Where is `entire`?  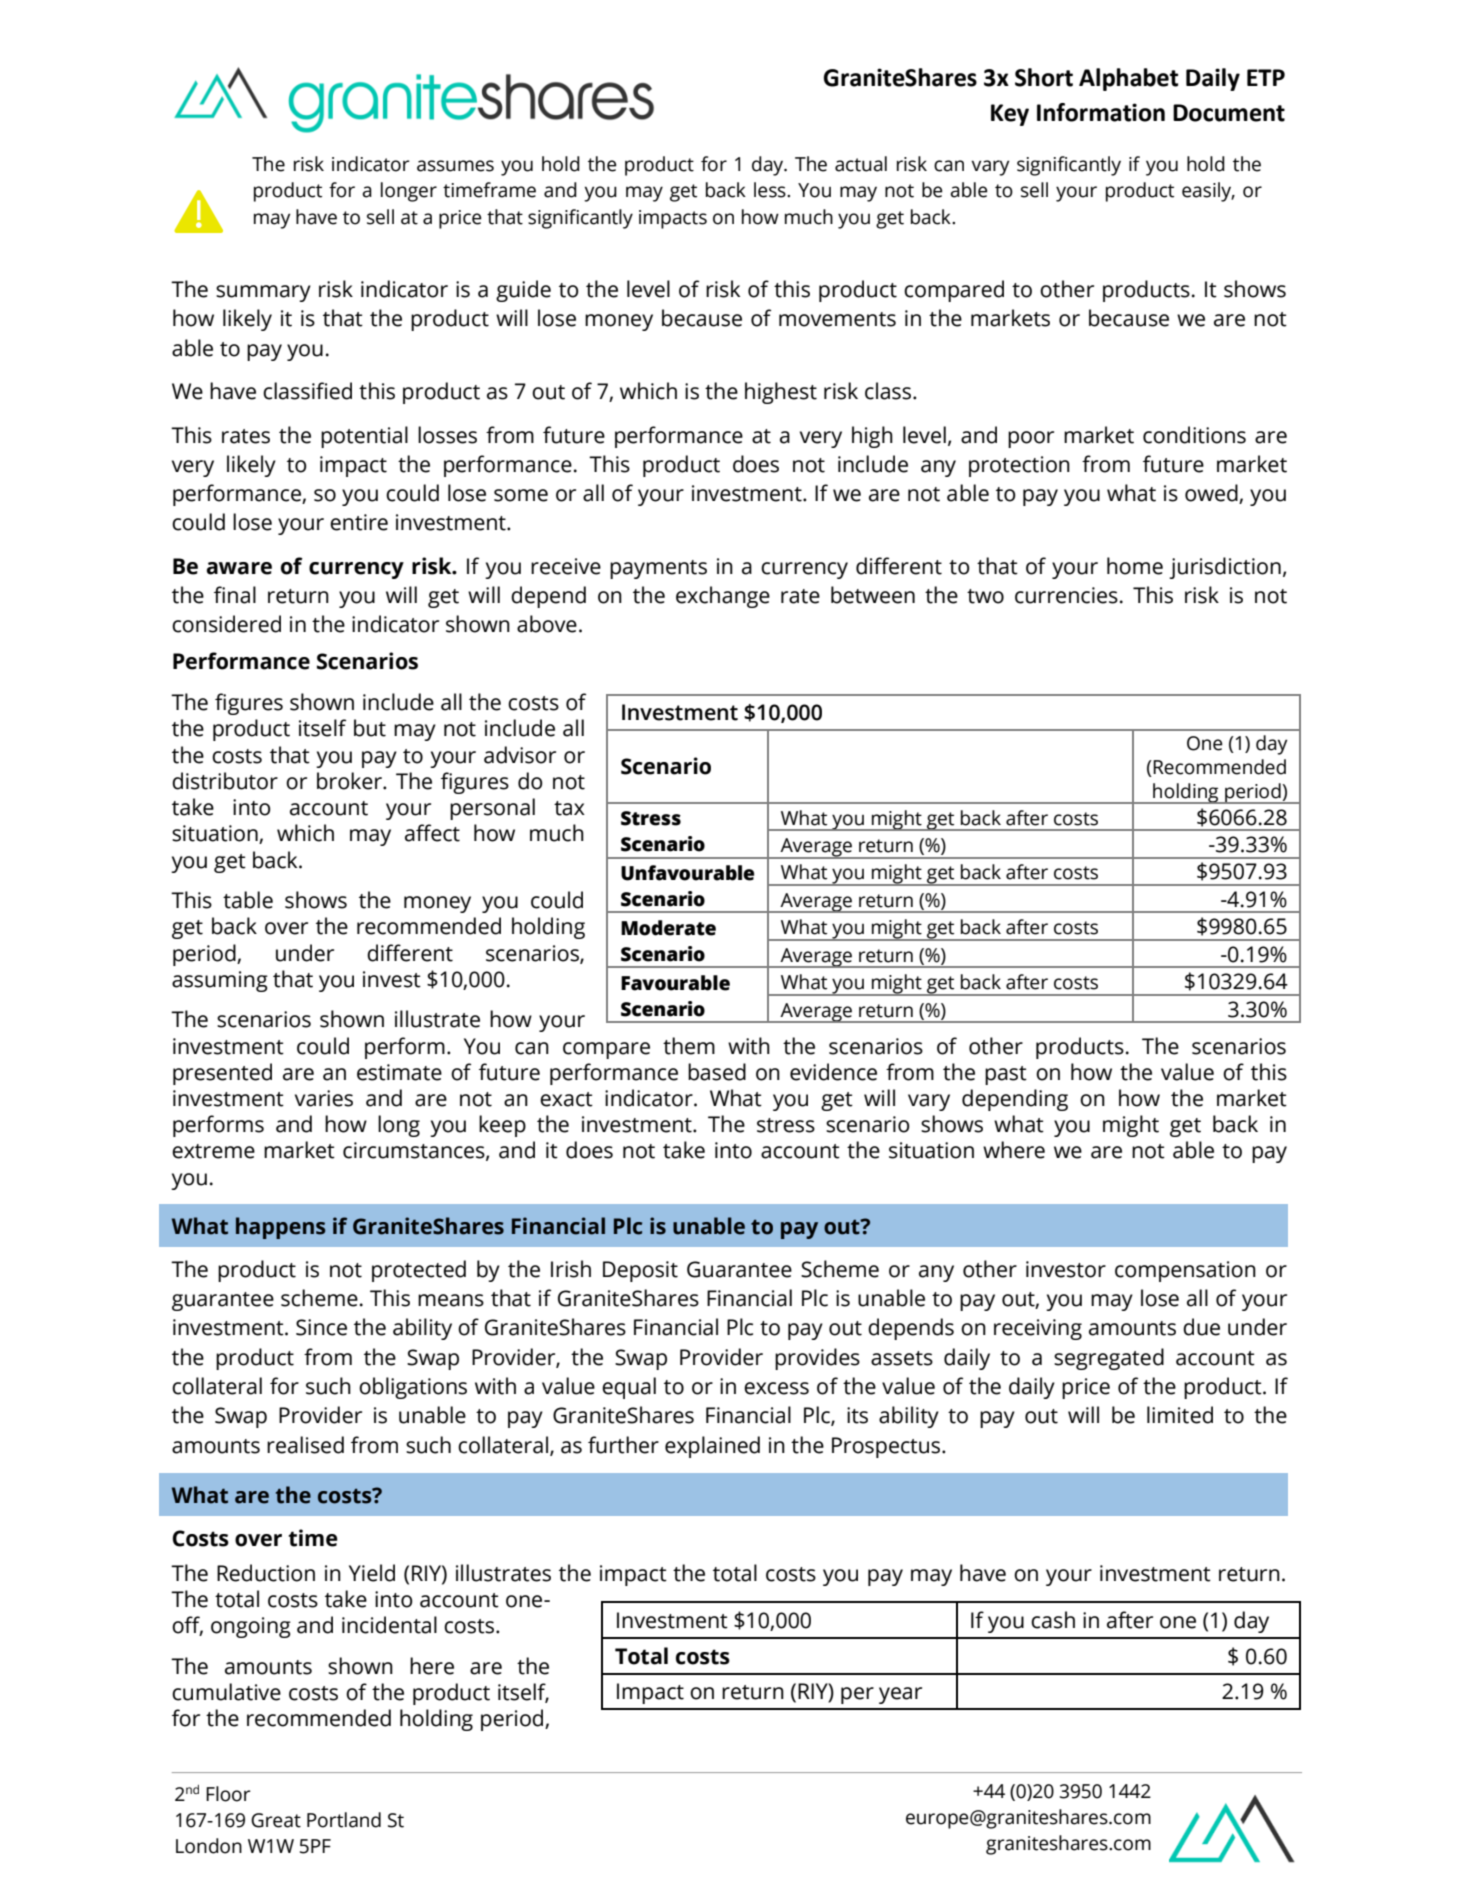 entire is located at coordinates (359, 522).
